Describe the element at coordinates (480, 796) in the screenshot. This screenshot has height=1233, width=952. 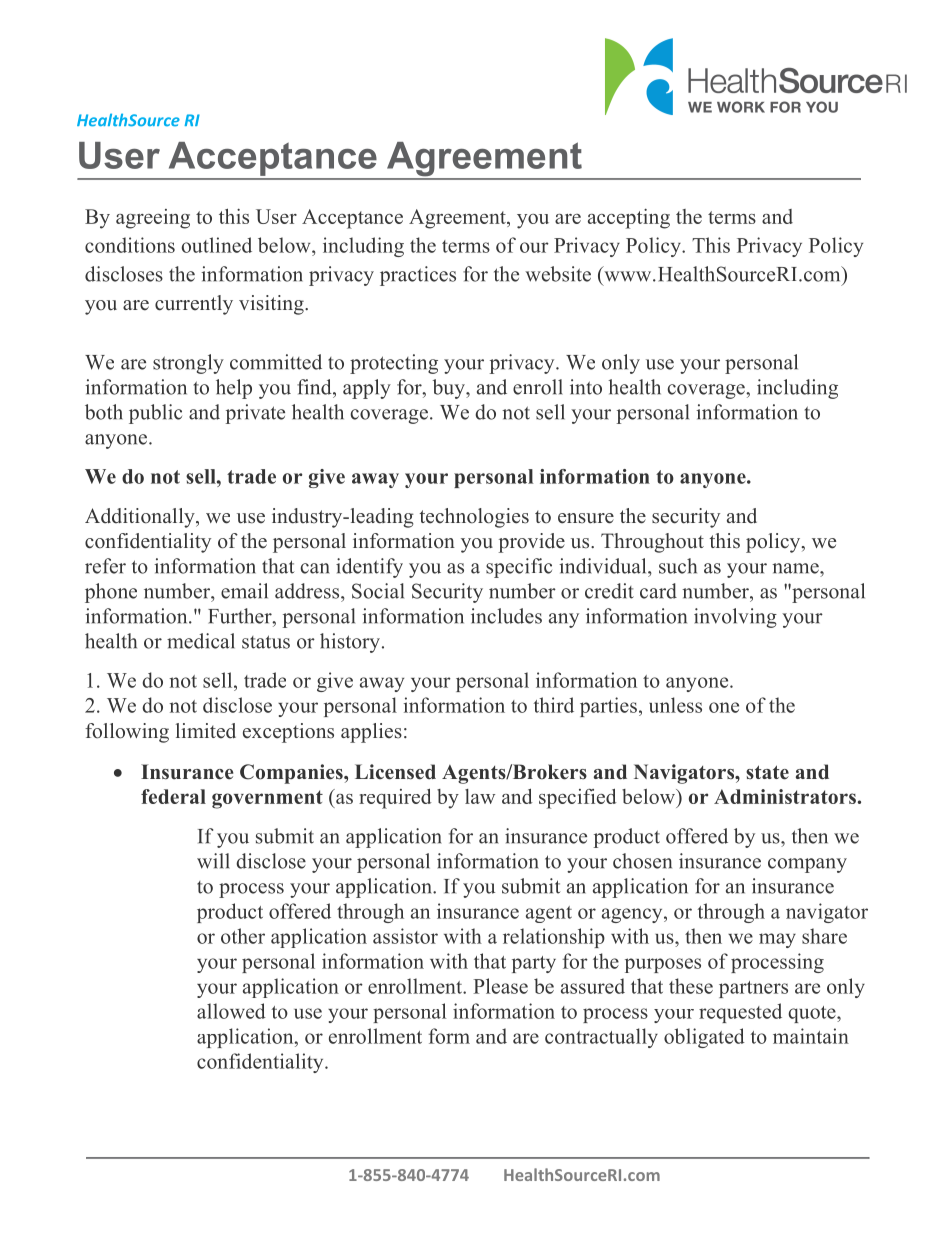
I see `law` at that location.
